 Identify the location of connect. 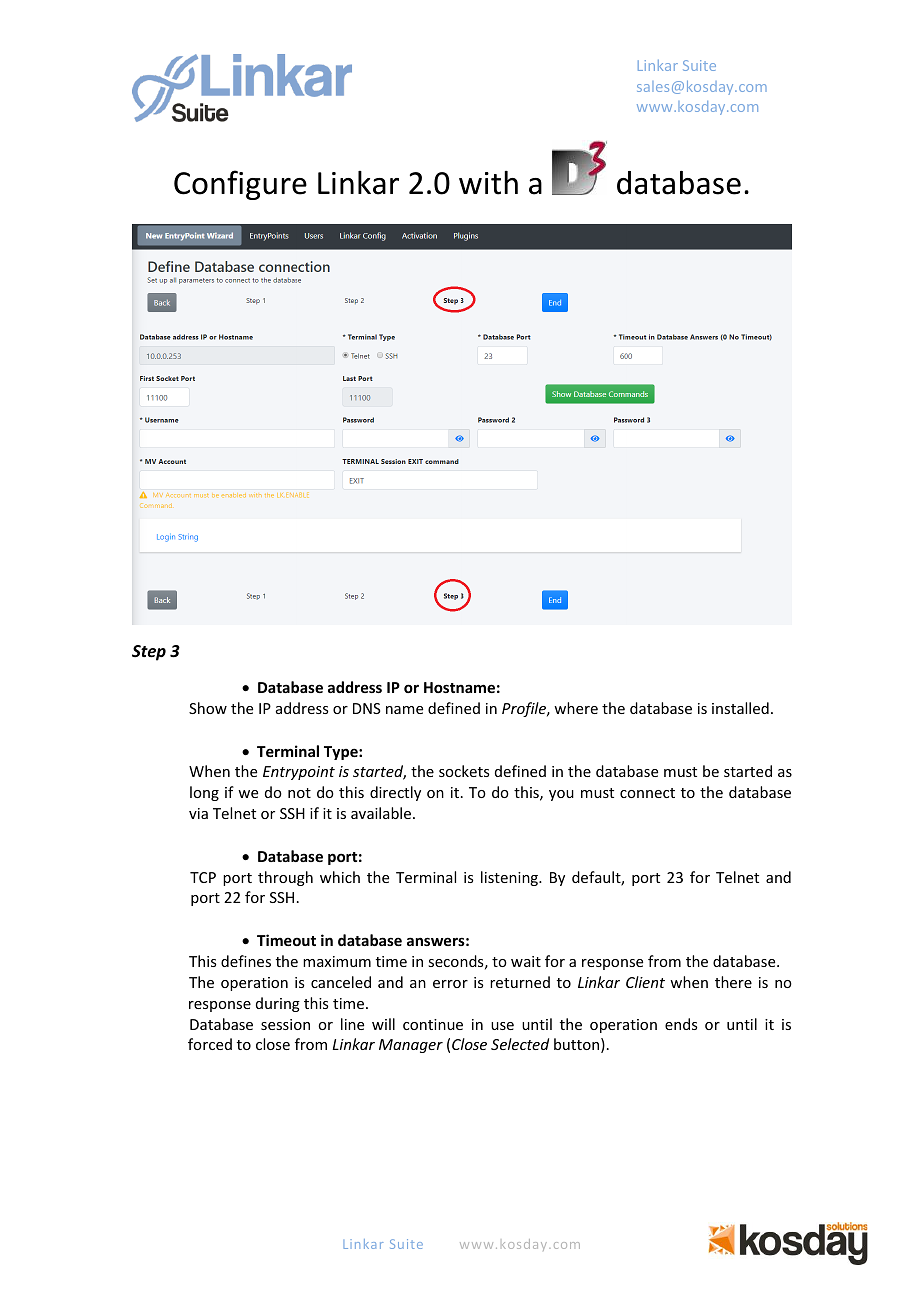
(647, 793).
